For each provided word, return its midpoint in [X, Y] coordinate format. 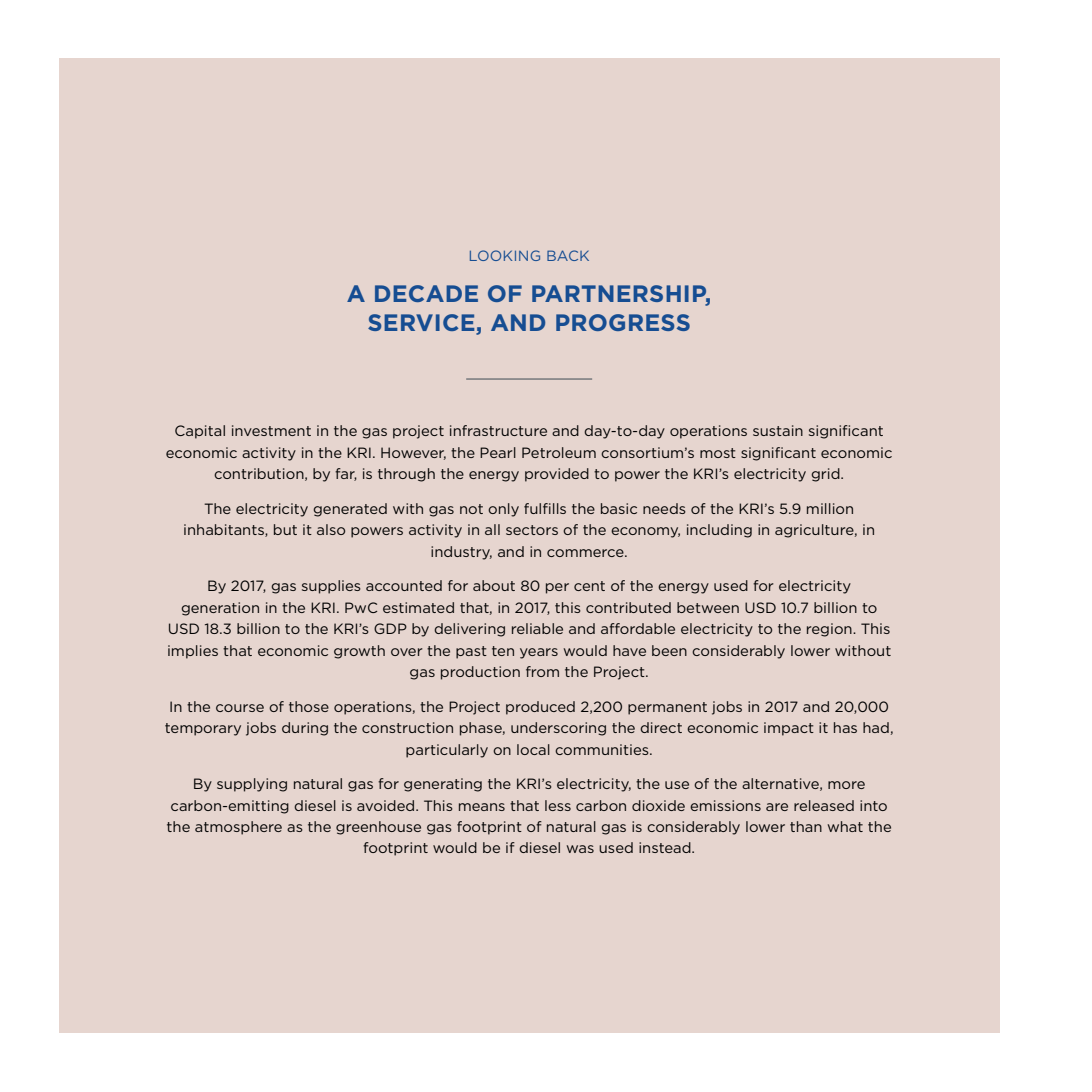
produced [540, 708]
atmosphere [238, 828]
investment [271, 430]
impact [789, 729]
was [580, 849]
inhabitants [225, 530]
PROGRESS [623, 322]
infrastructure [498, 430]
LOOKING [505, 255]
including [719, 531]
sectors [532, 530]
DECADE [426, 293]
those [309, 706]
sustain [778, 430]
